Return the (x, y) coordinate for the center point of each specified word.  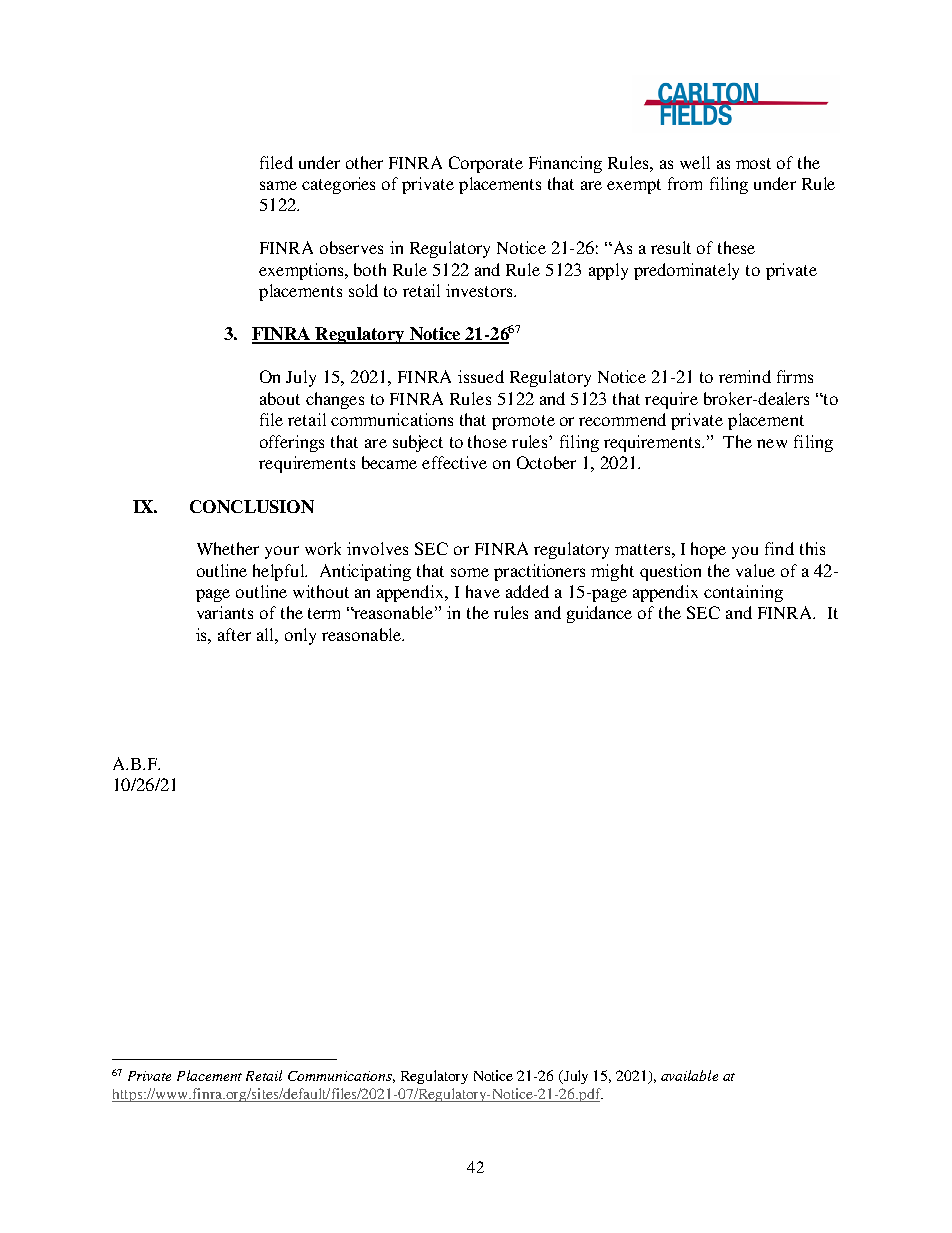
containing (743, 593)
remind (745, 376)
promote (523, 422)
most (753, 163)
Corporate (486, 164)
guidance (599, 614)
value (755, 570)
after (234, 634)
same (278, 185)
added (527, 591)
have (483, 591)
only (300, 636)
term (324, 613)
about (280, 398)
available (689, 1075)
